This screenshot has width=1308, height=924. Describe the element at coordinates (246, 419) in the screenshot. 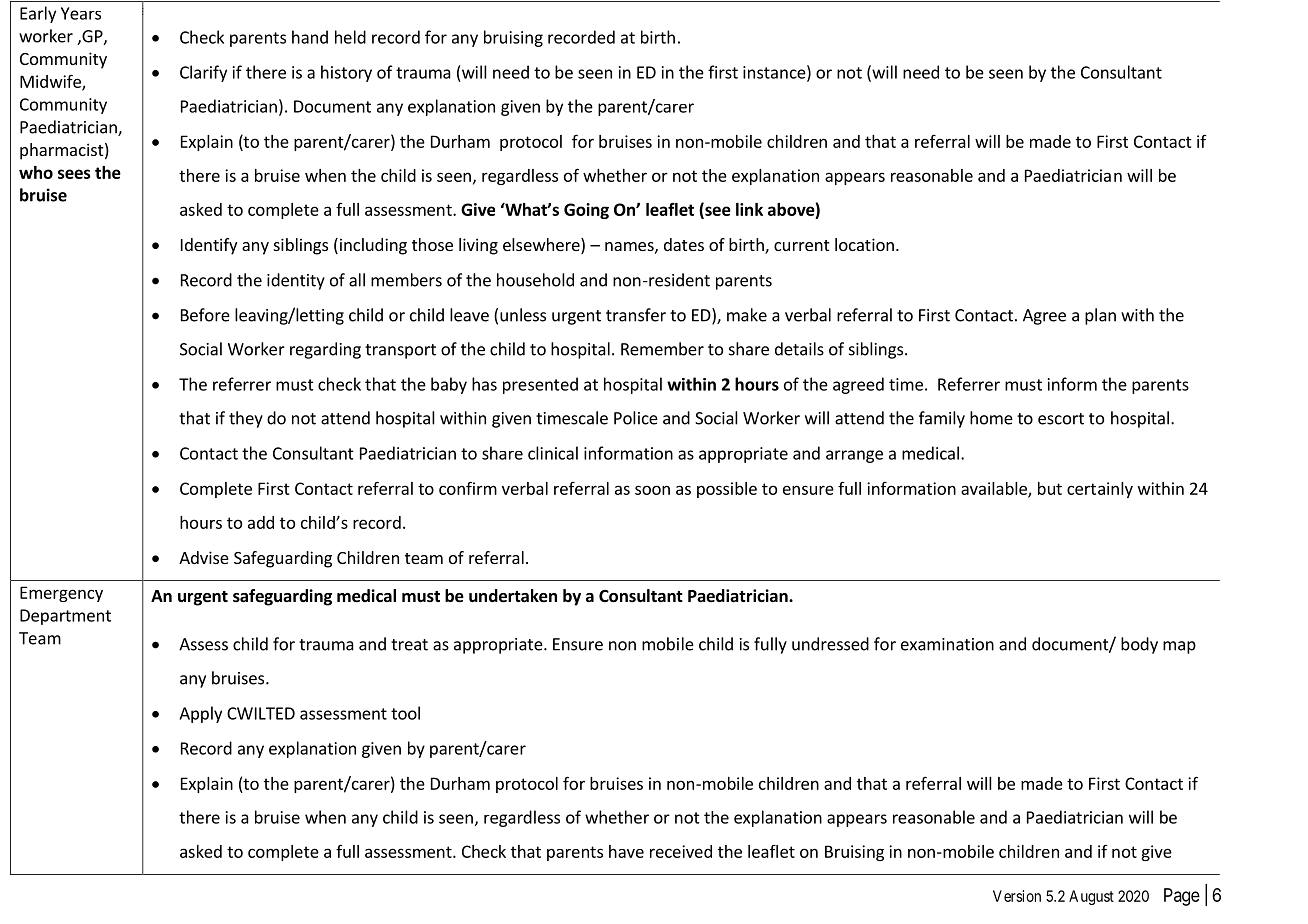

I see `they` at that location.
